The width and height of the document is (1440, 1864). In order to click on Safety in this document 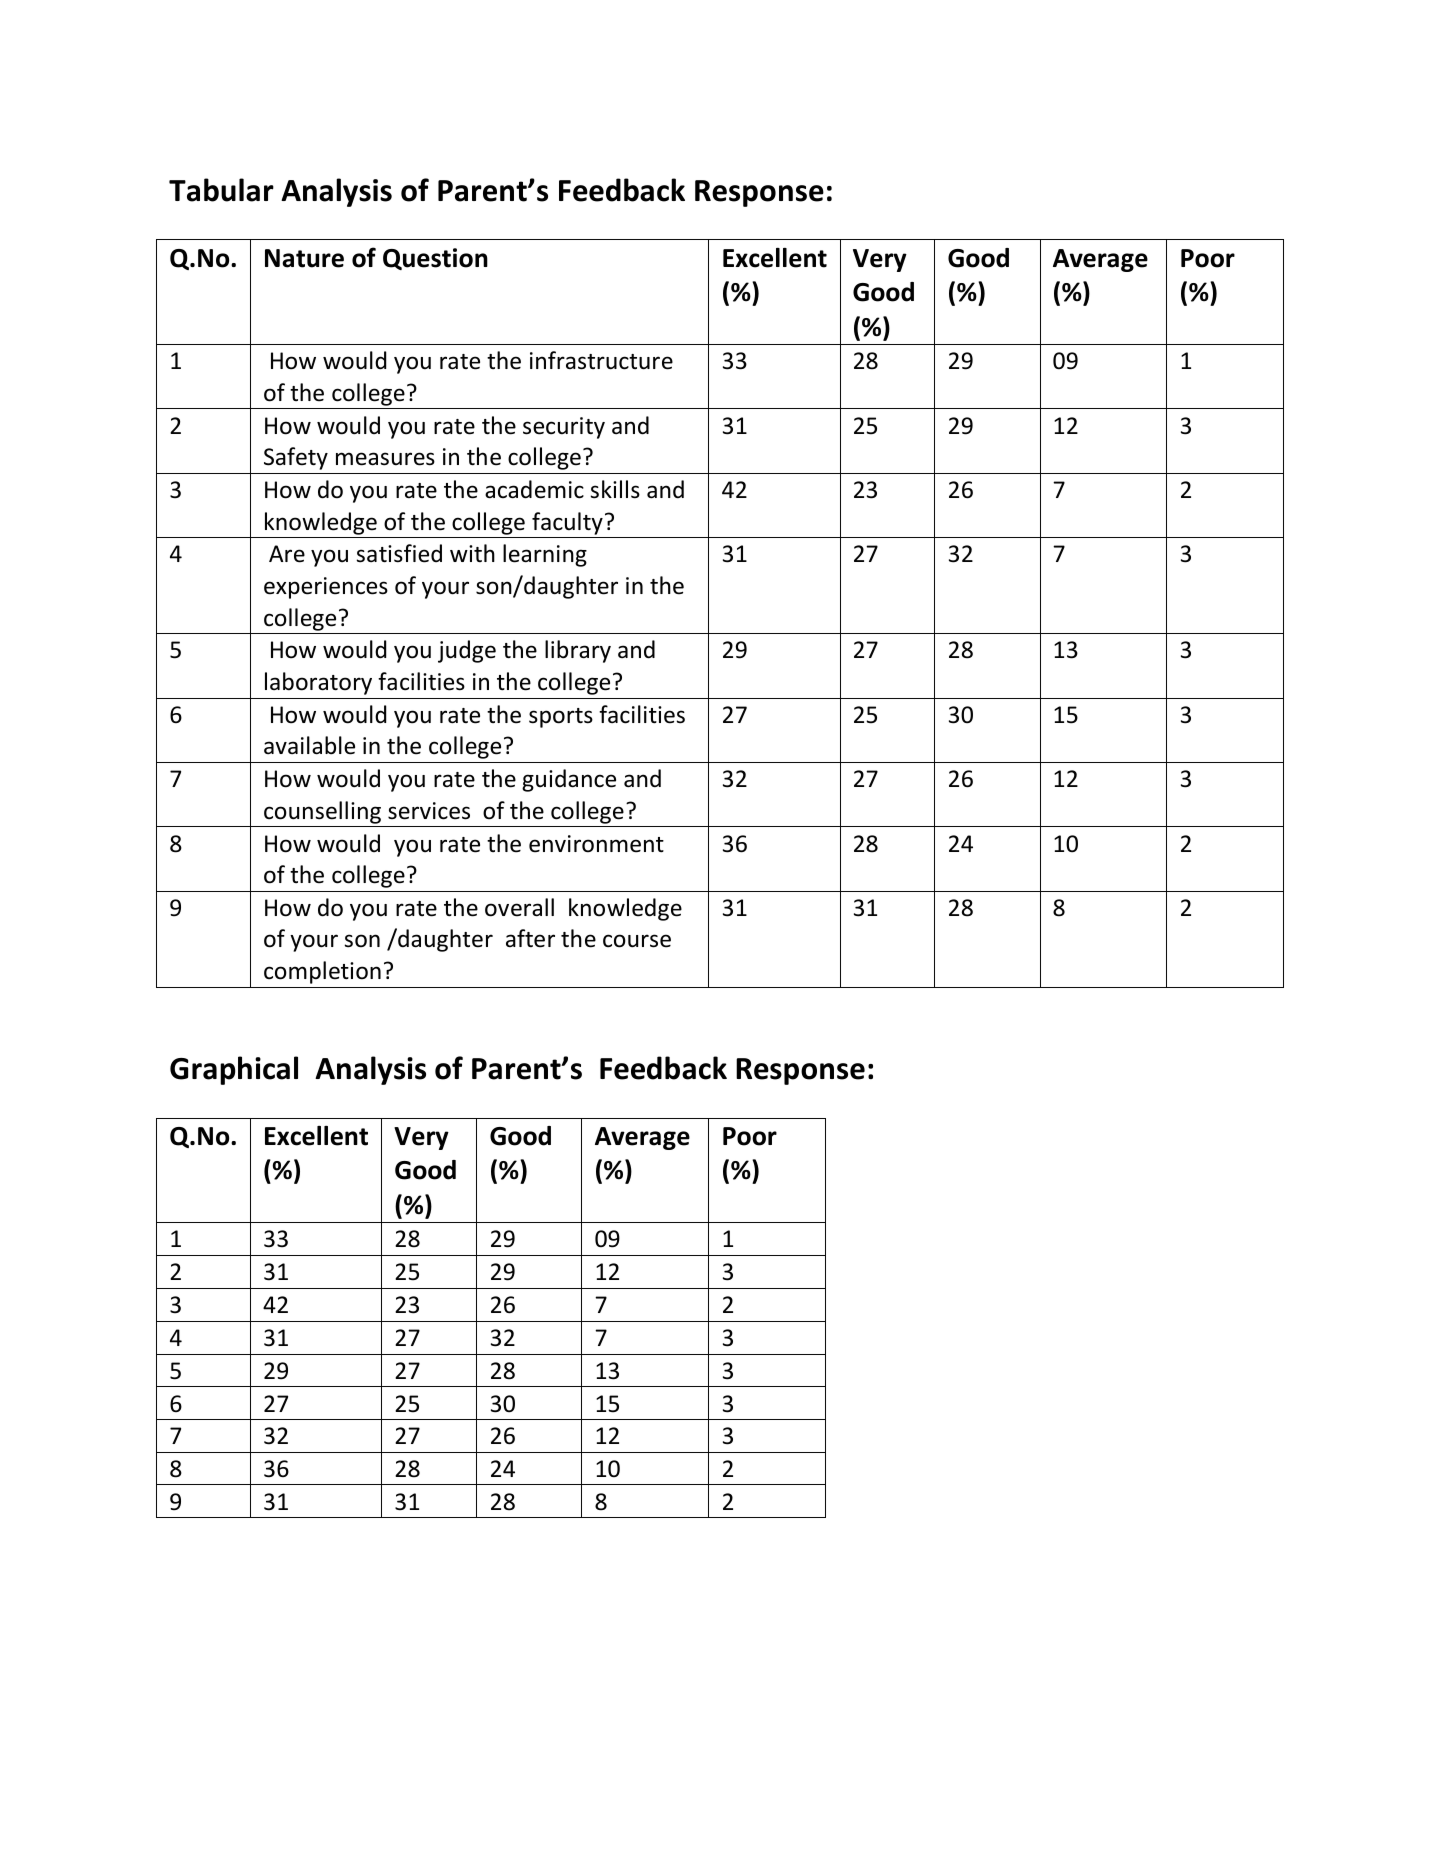, I will do `click(296, 458)`.
